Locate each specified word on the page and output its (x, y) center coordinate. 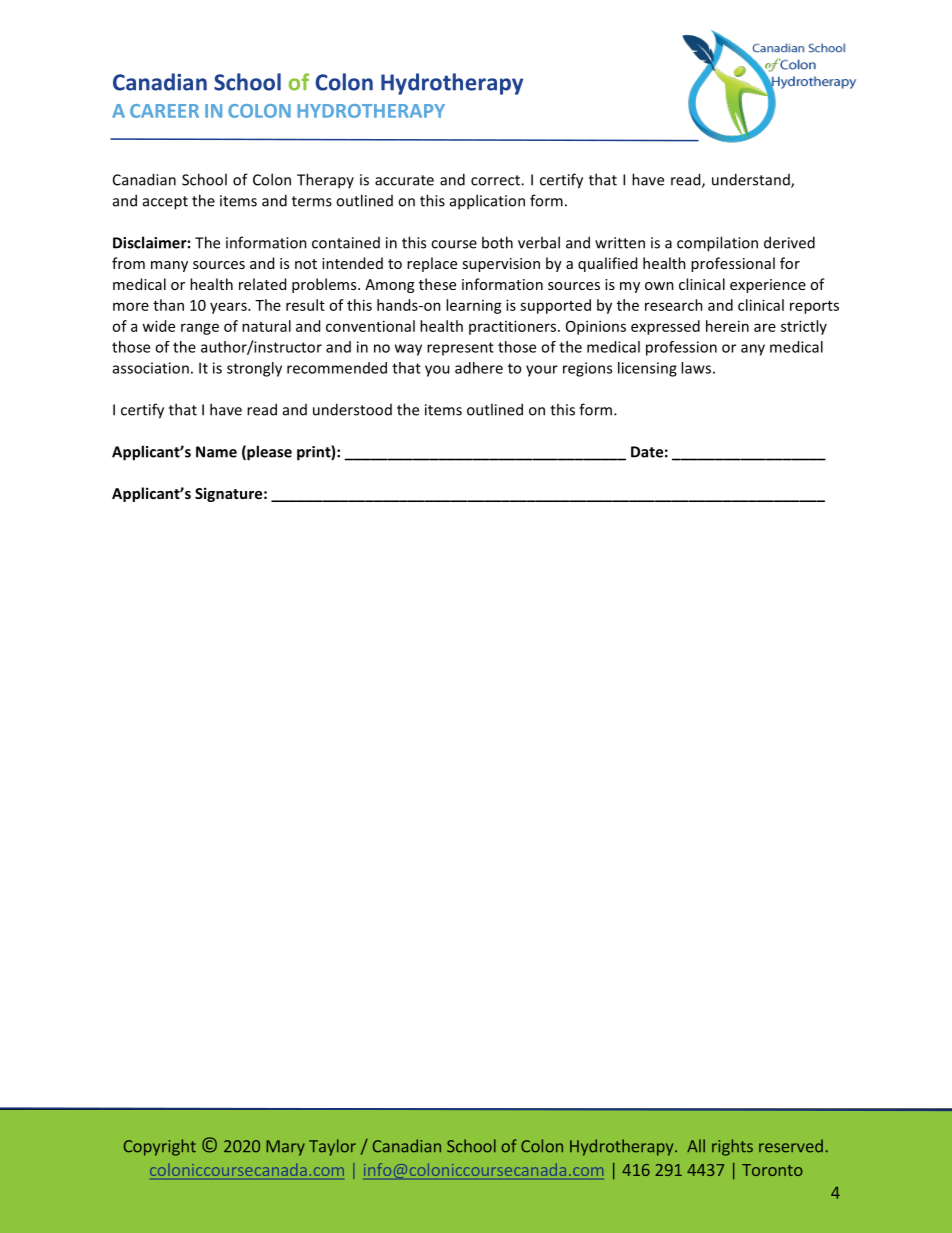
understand (752, 180)
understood (352, 409)
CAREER (164, 111)
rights (732, 1147)
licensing (647, 369)
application (487, 202)
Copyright (160, 1147)
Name (216, 452)
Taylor (332, 1147)
